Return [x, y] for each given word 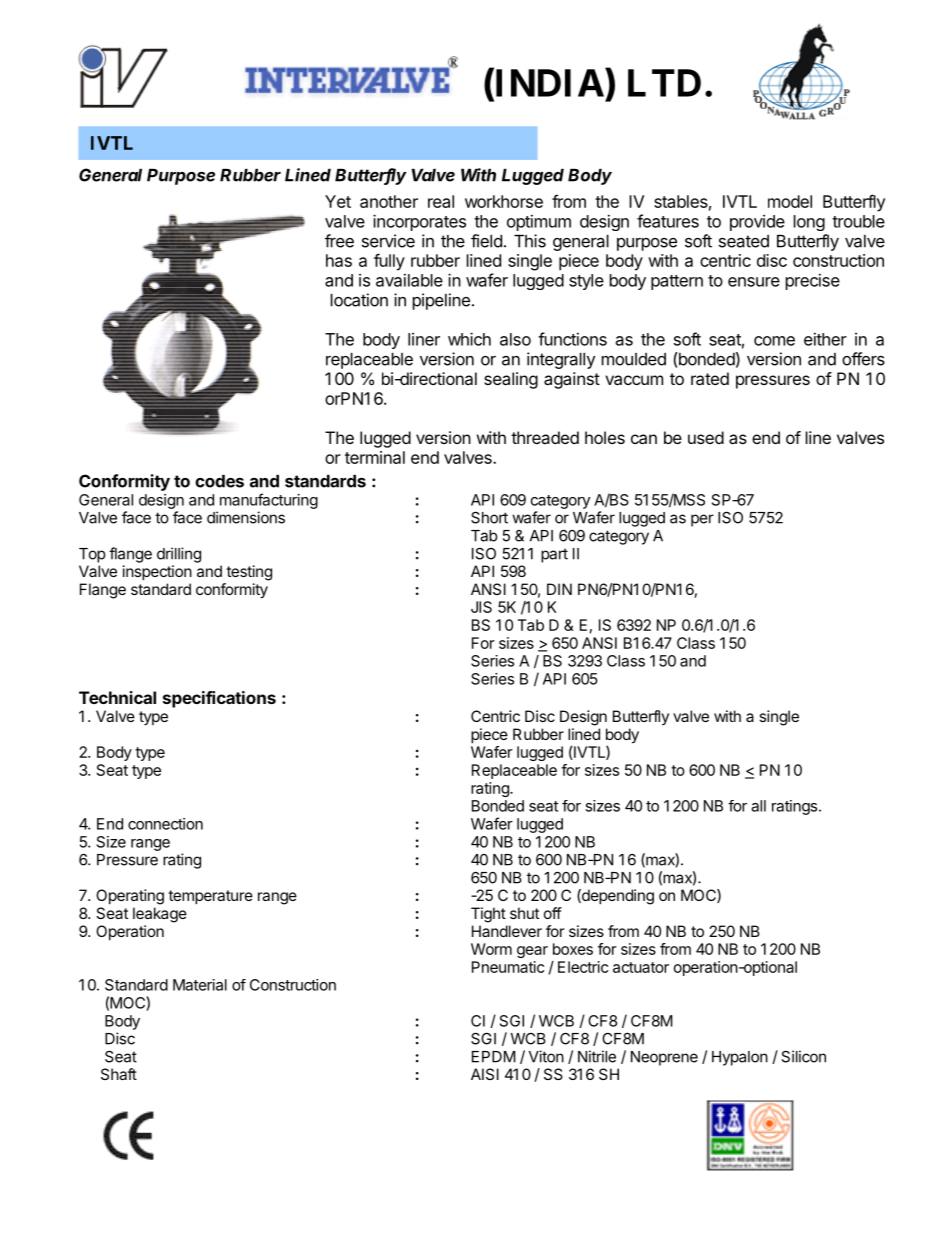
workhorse [504, 201]
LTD [664, 83]
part [554, 555]
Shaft [119, 1074]
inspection [157, 572]
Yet [338, 201]
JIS [481, 607]
